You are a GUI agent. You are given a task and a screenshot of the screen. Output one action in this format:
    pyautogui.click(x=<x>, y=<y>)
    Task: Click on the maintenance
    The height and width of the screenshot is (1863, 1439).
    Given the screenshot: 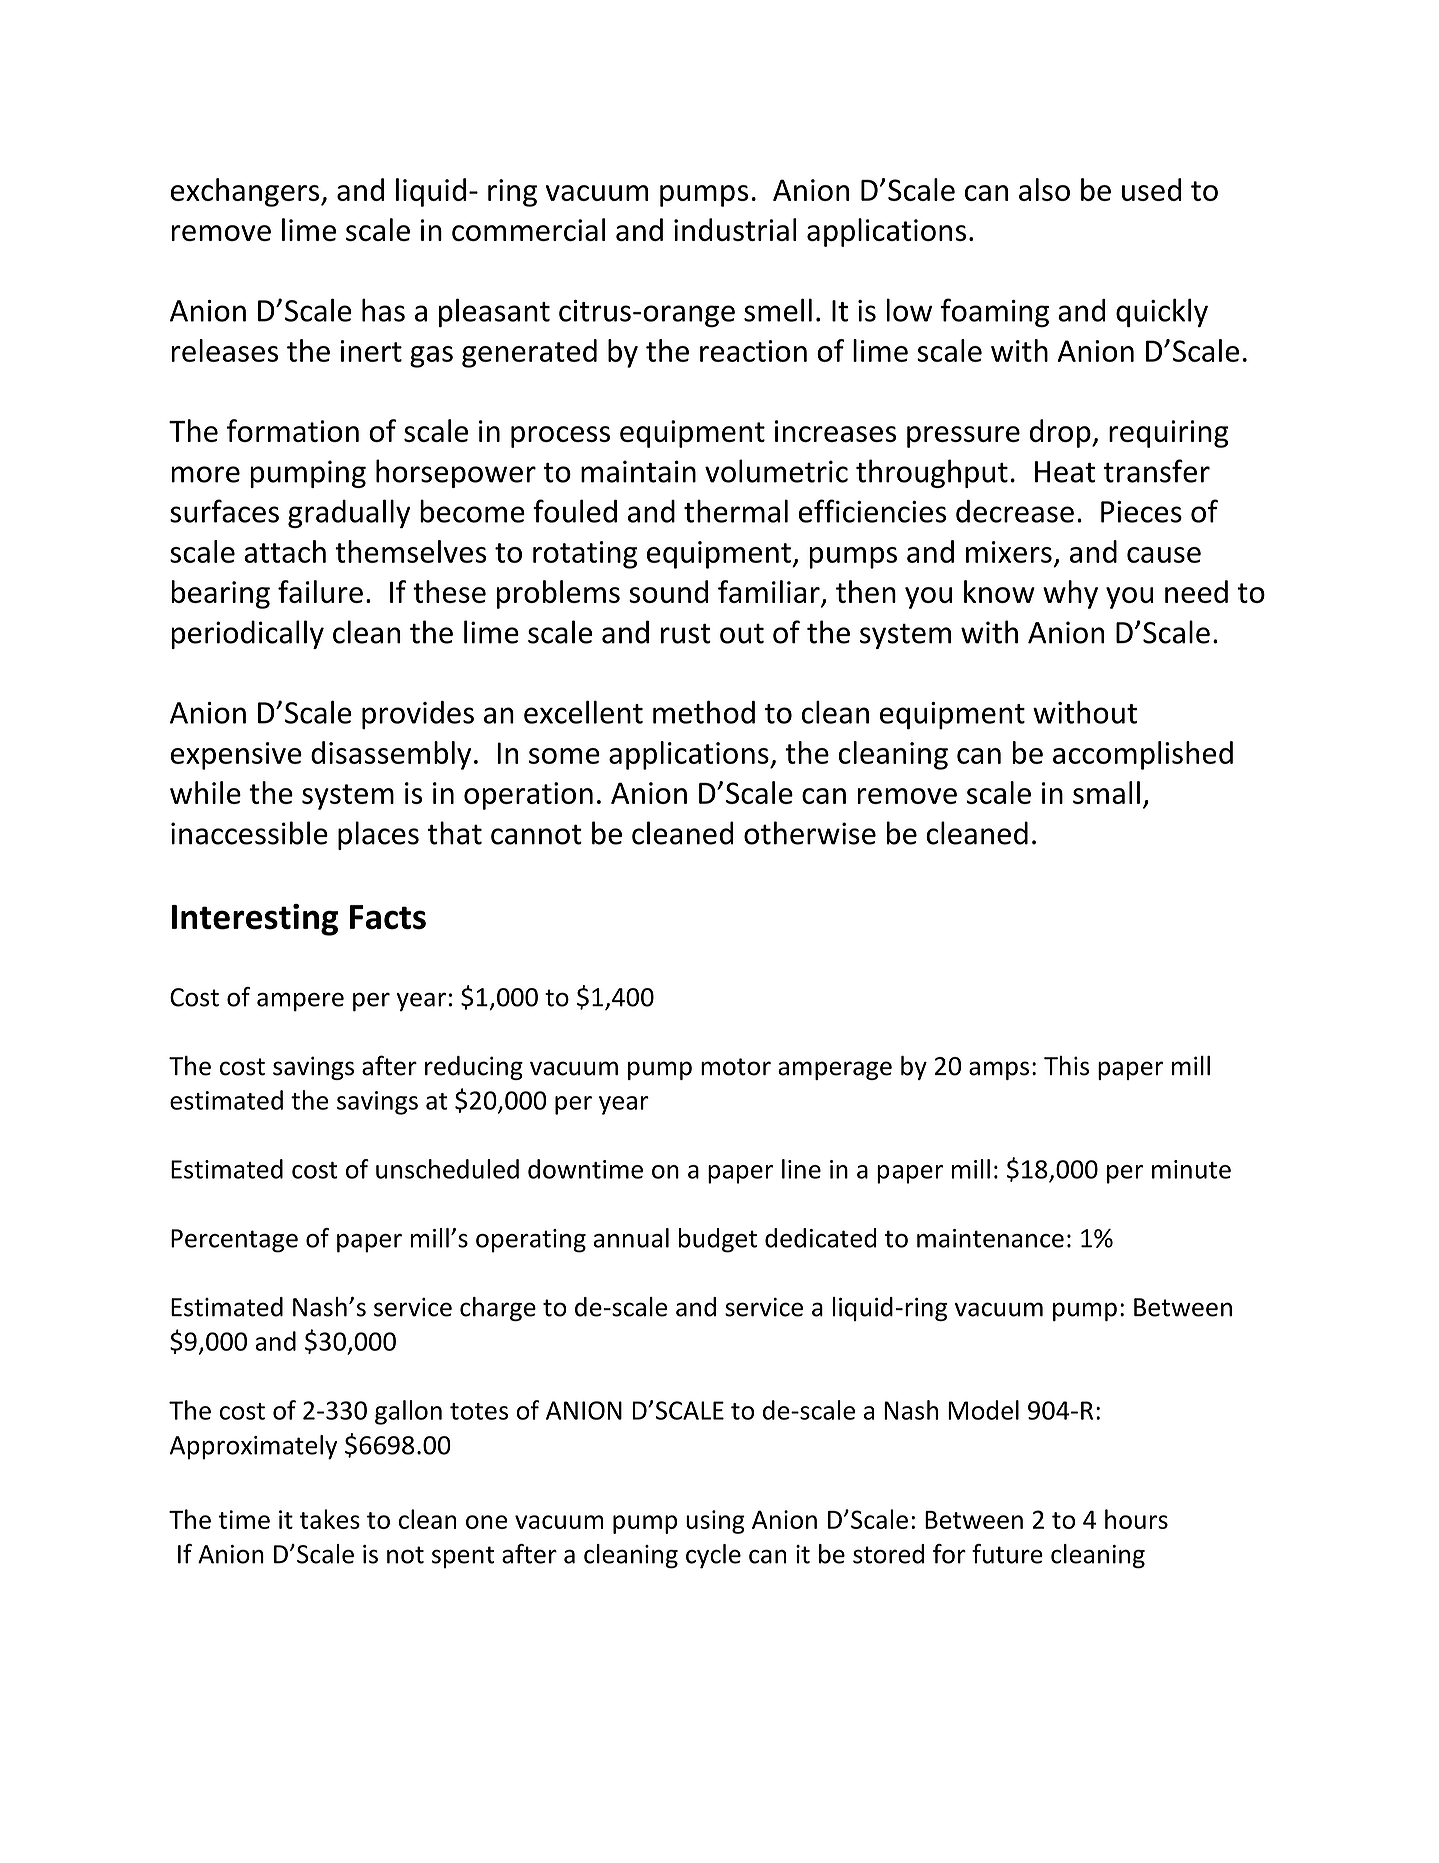 What is the action you would take?
    pyautogui.click(x=990, y=1238)
